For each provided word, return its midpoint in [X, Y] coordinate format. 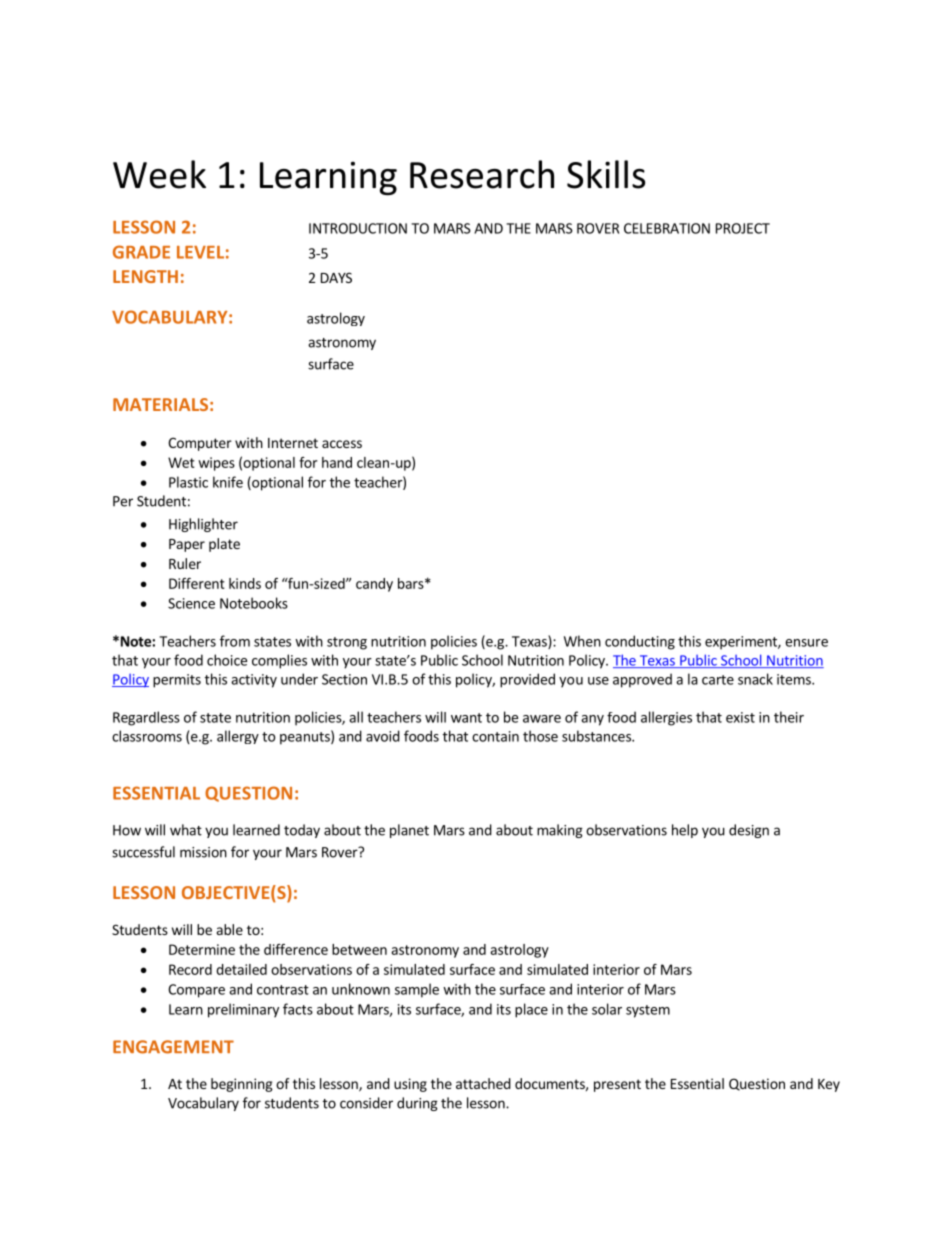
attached [483, 1083]
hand [337, 462]
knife [228, 482]
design [749, 831]
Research [482, 174]
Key [829, 1085]
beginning [242, 1085]
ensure [806, 643]
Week [159, 174]
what [186, 830]
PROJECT [743, 228]
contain [495, 736]
